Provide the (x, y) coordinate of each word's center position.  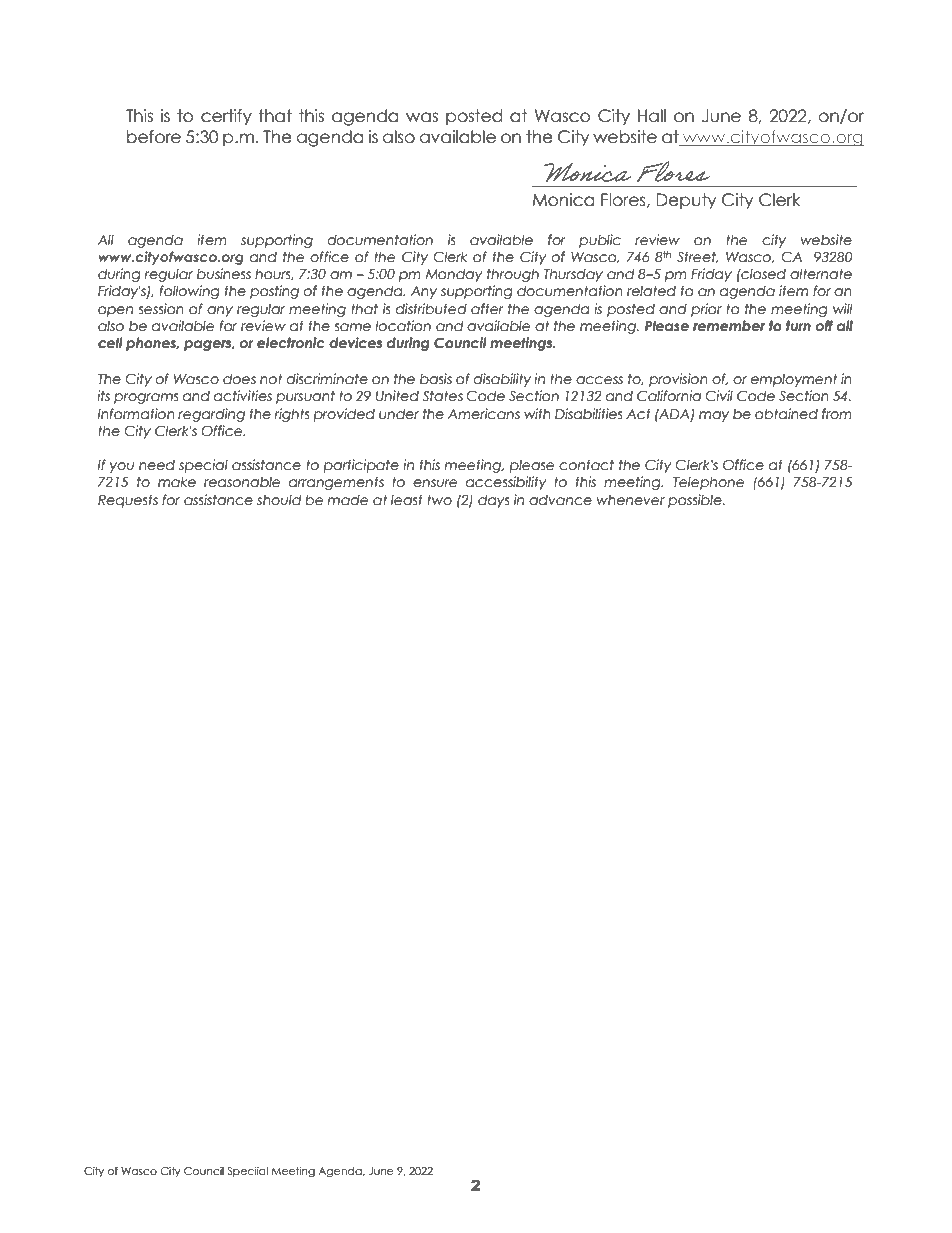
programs (146, 398)
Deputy (686, 201)
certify (226, 117)
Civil (719, 396)
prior (706, 310)
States (443, 396)
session (161, 309)
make (177, 482)
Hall (652, 116)
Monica (563, 200)
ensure (435, 483)
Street (697, 257)
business (224, 274)
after (487, 309)
